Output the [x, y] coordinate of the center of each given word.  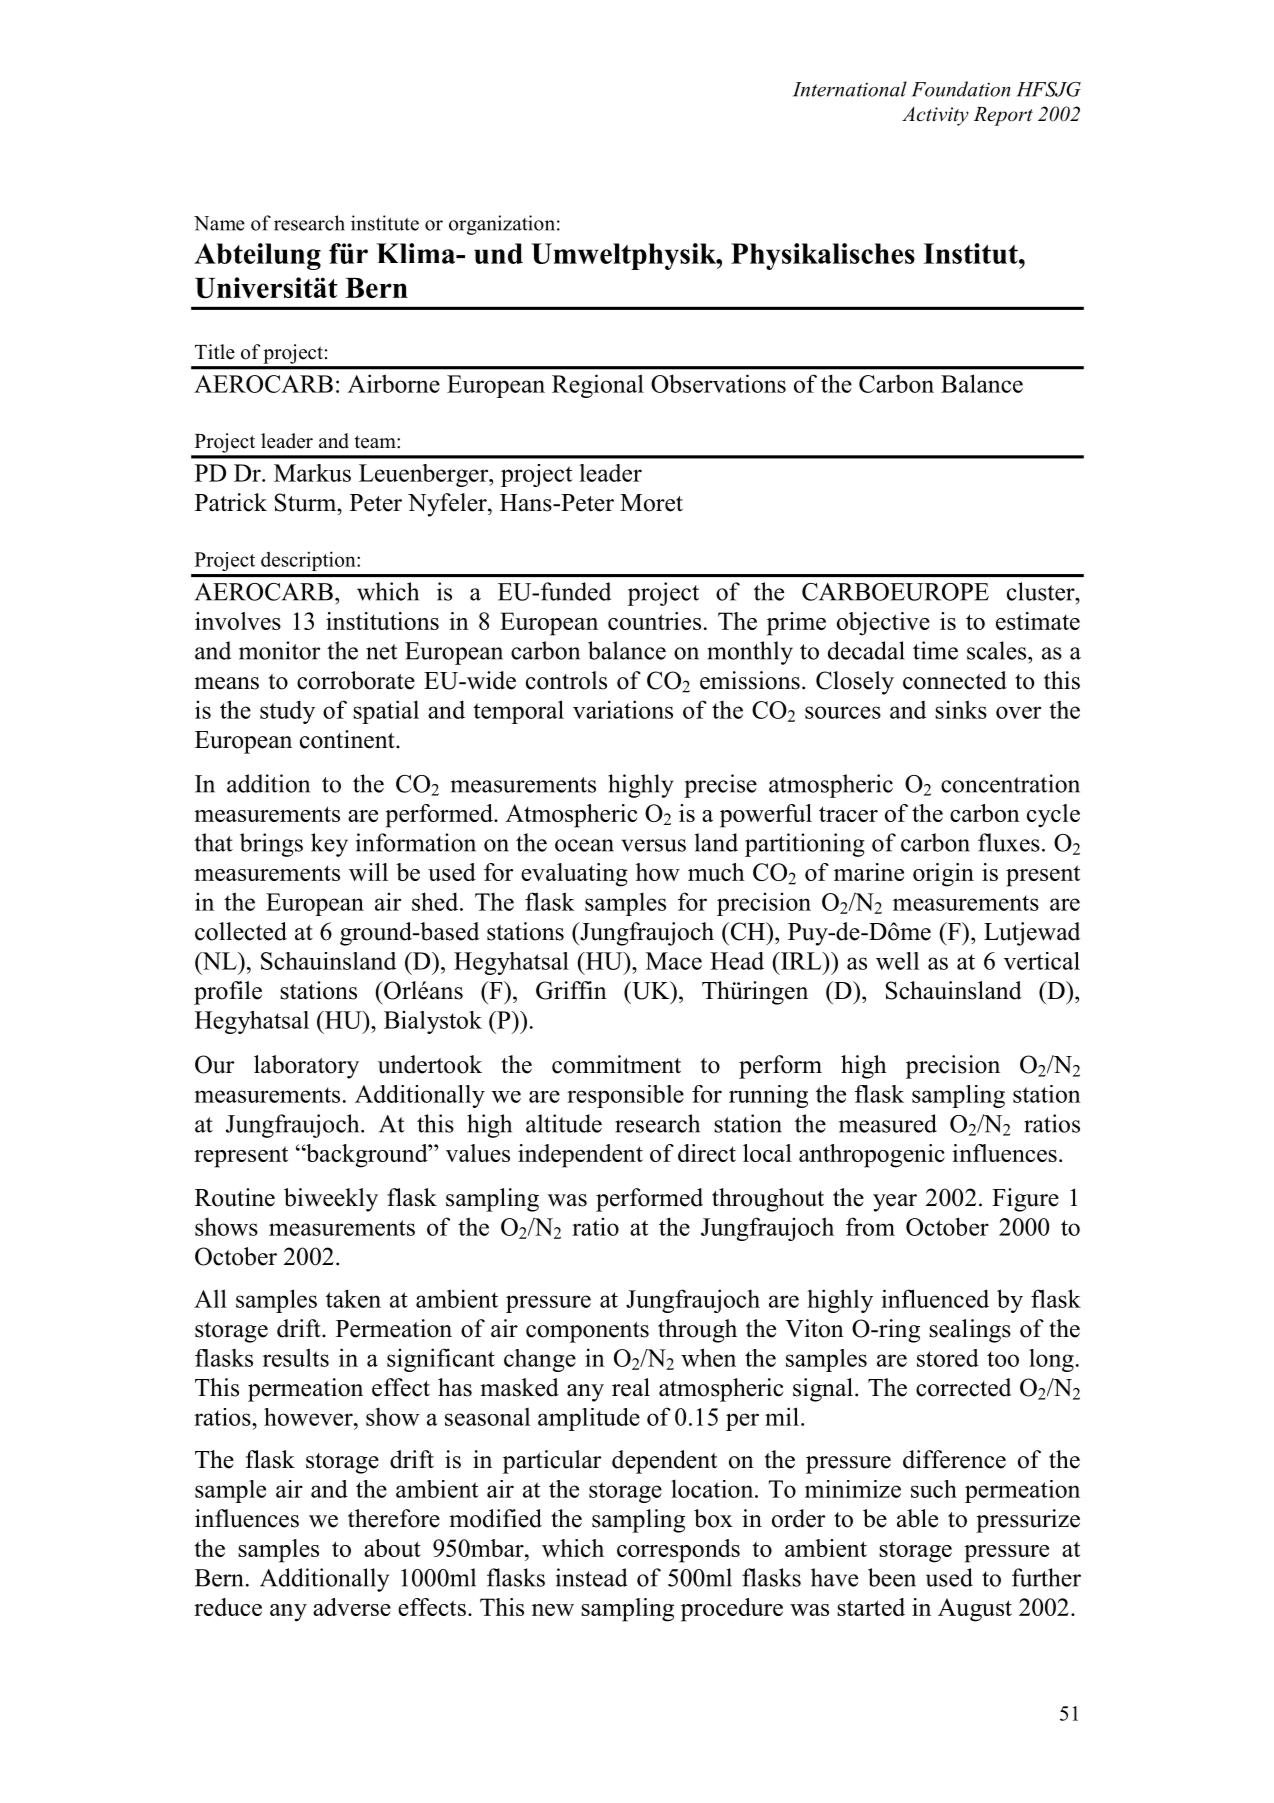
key [329, 845]
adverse [352, 1607]
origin [943, 875]
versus [653, 845]
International [850, 89]
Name [219, 223]
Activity [935, 116]
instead [592, 1577]
